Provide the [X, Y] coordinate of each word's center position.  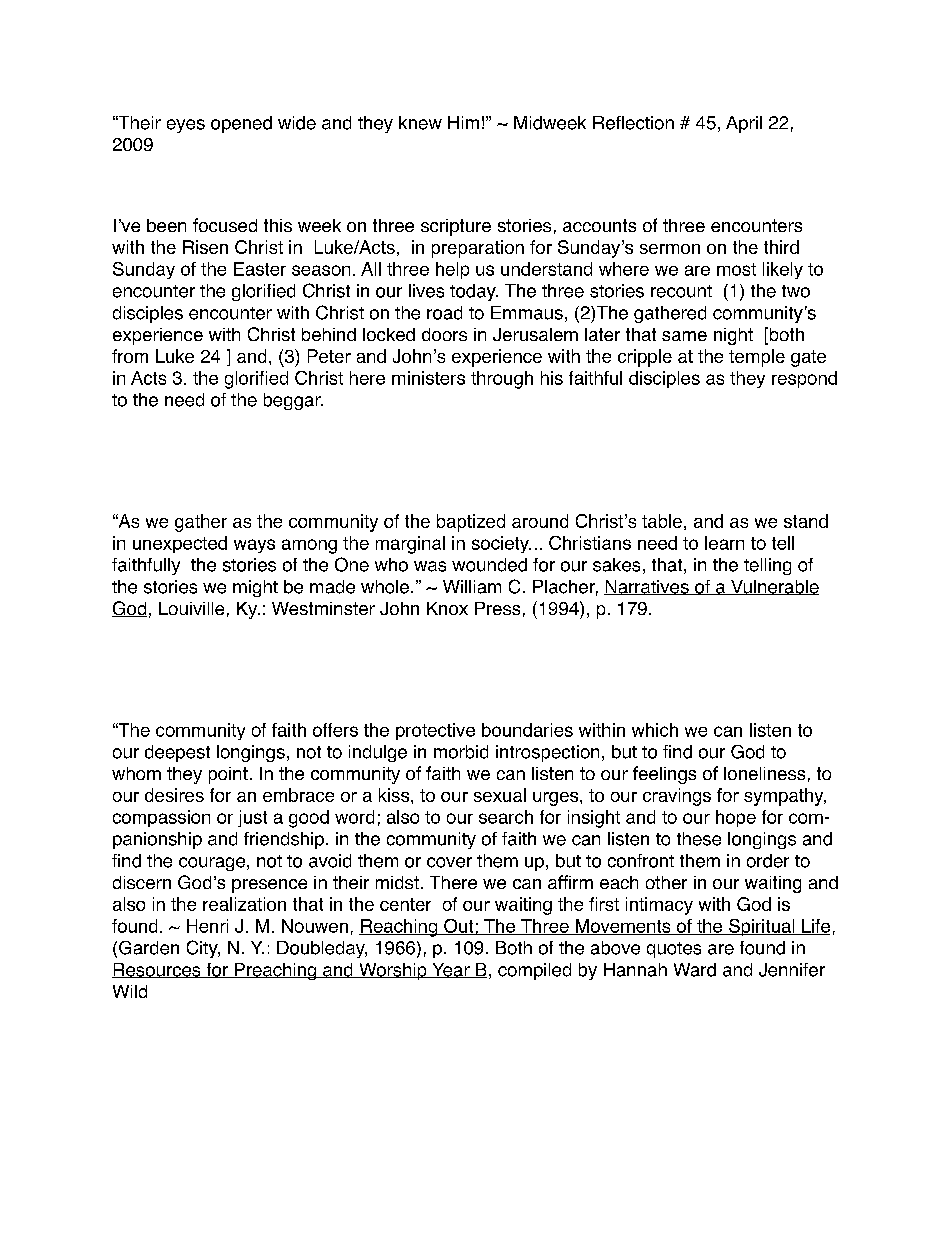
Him [463, 122]
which [655, 730]
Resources [157, 970]
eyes [186, 126]
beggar [293, 401]
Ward [695, 970]
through [502, 380]
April [744, 124]
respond [804, 379]
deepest [177, 753]
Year [451, 970]
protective [435, 731]
